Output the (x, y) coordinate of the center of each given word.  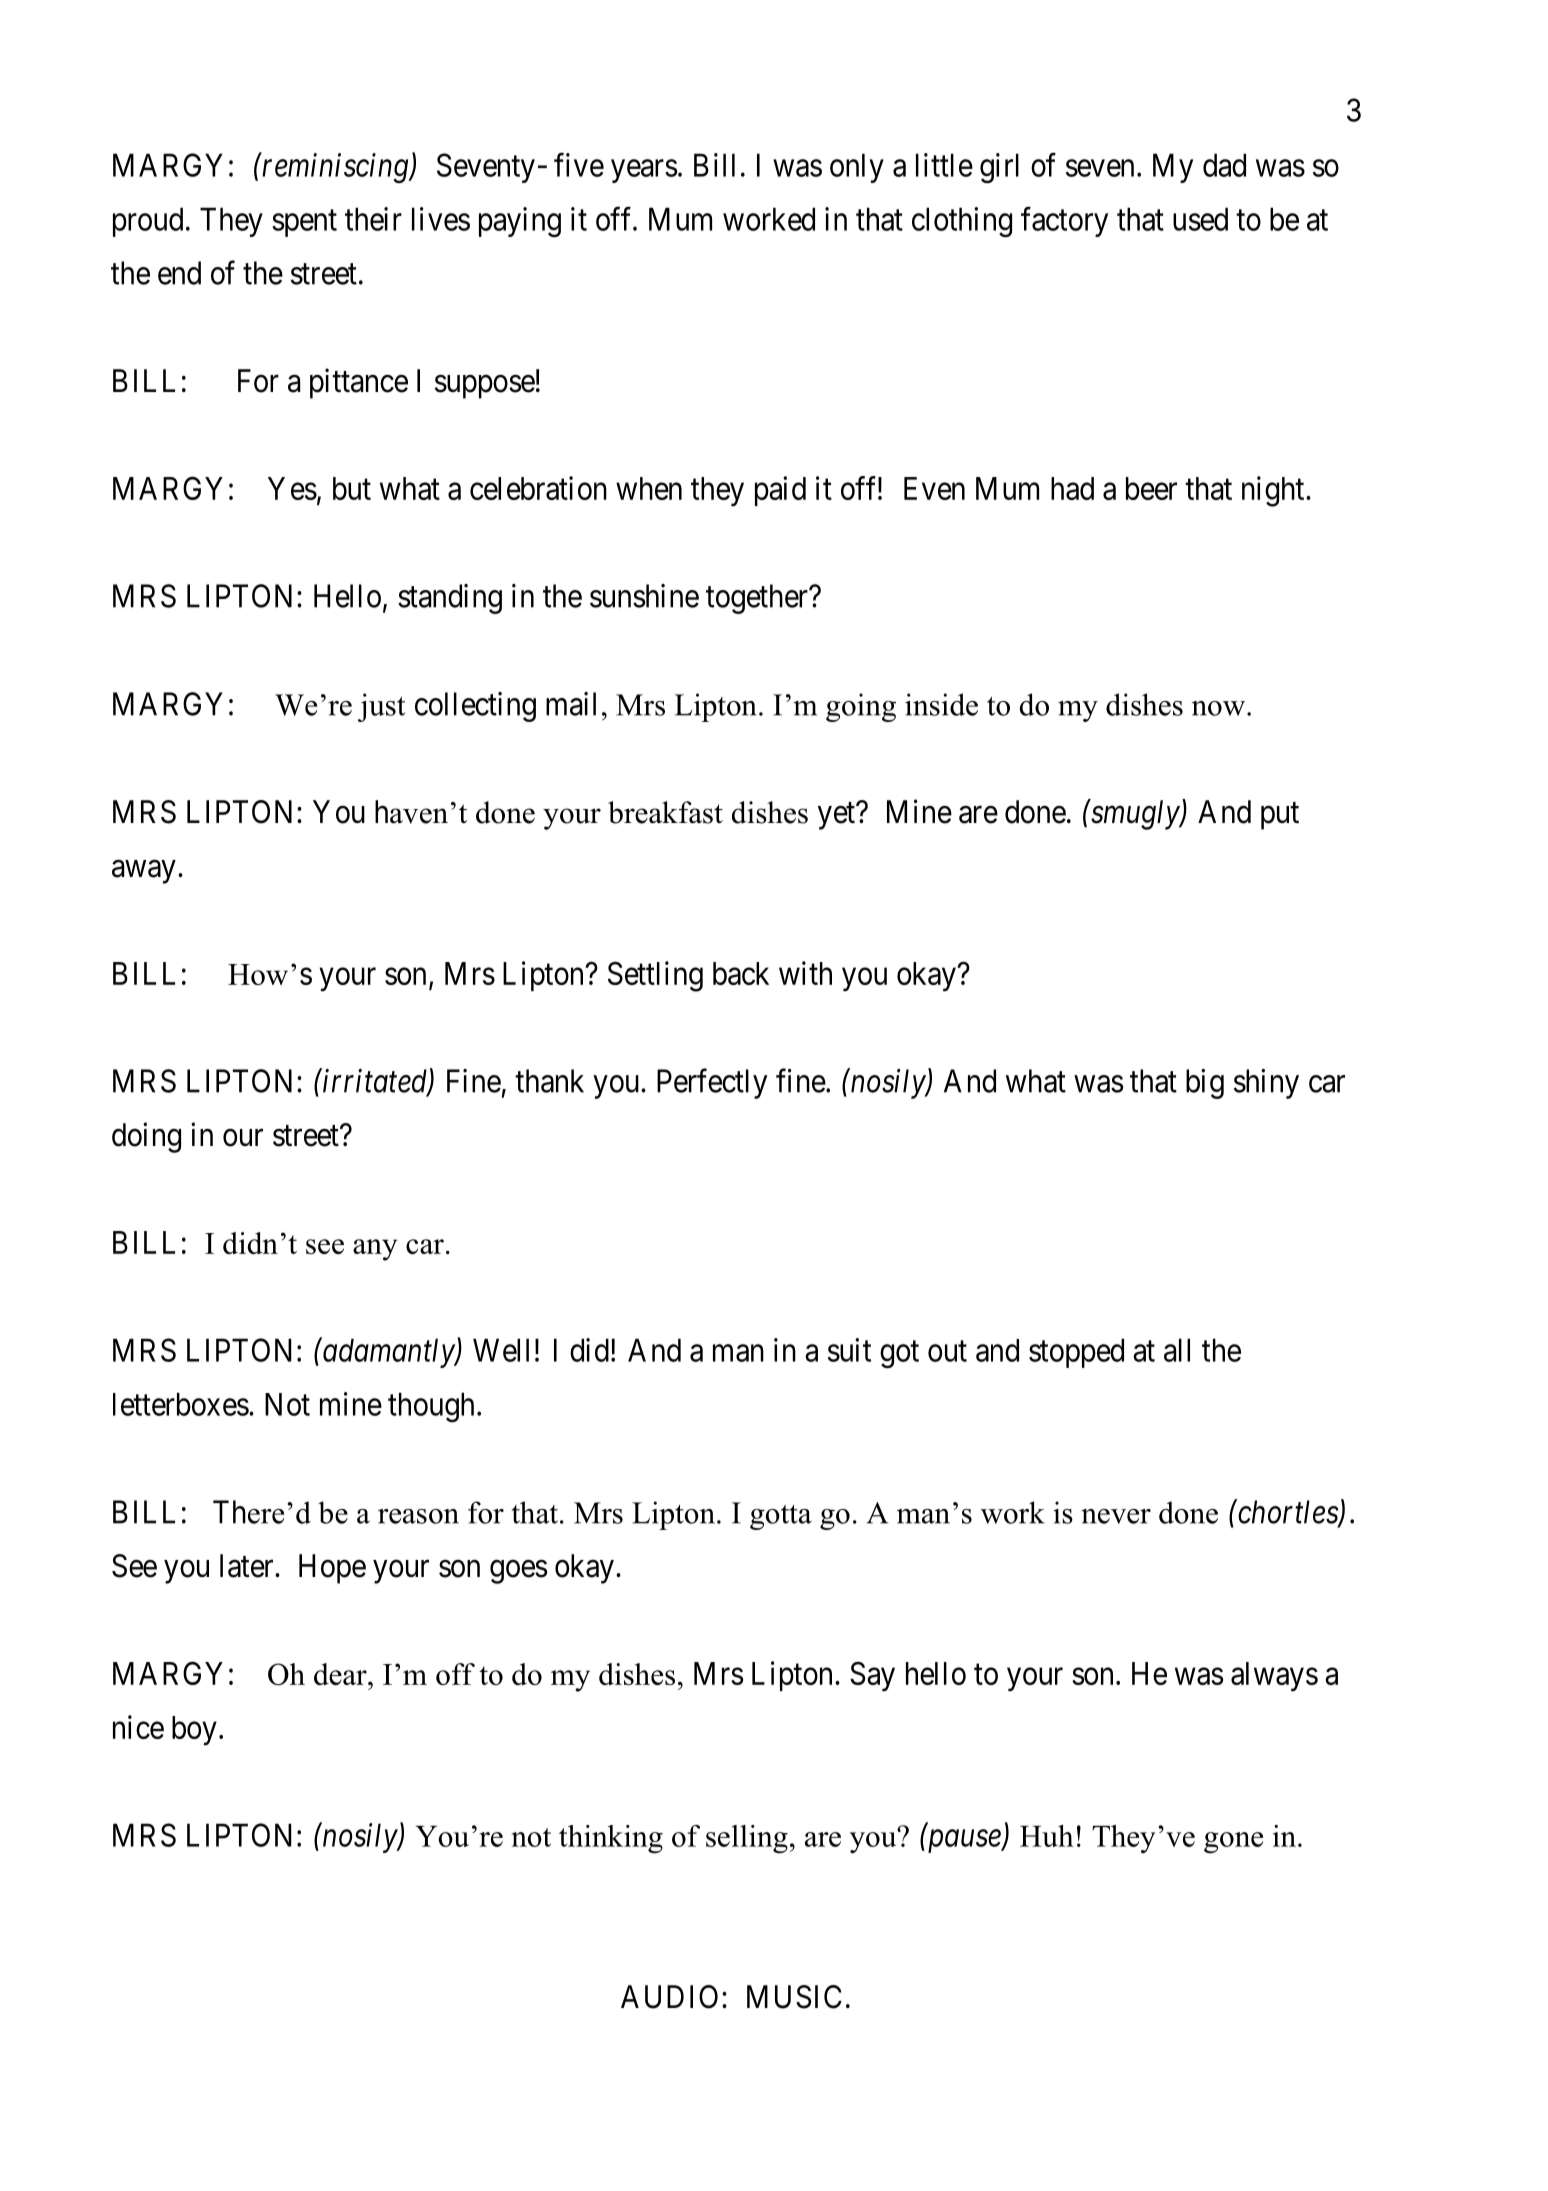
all (1177, 1350)
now (1218, 708)
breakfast (665, 812)
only (857, 168)
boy (194, 1731)
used (1200, 219)
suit (849, 1350)
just (381, 707)
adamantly (388, 1353)
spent (304, 223)
